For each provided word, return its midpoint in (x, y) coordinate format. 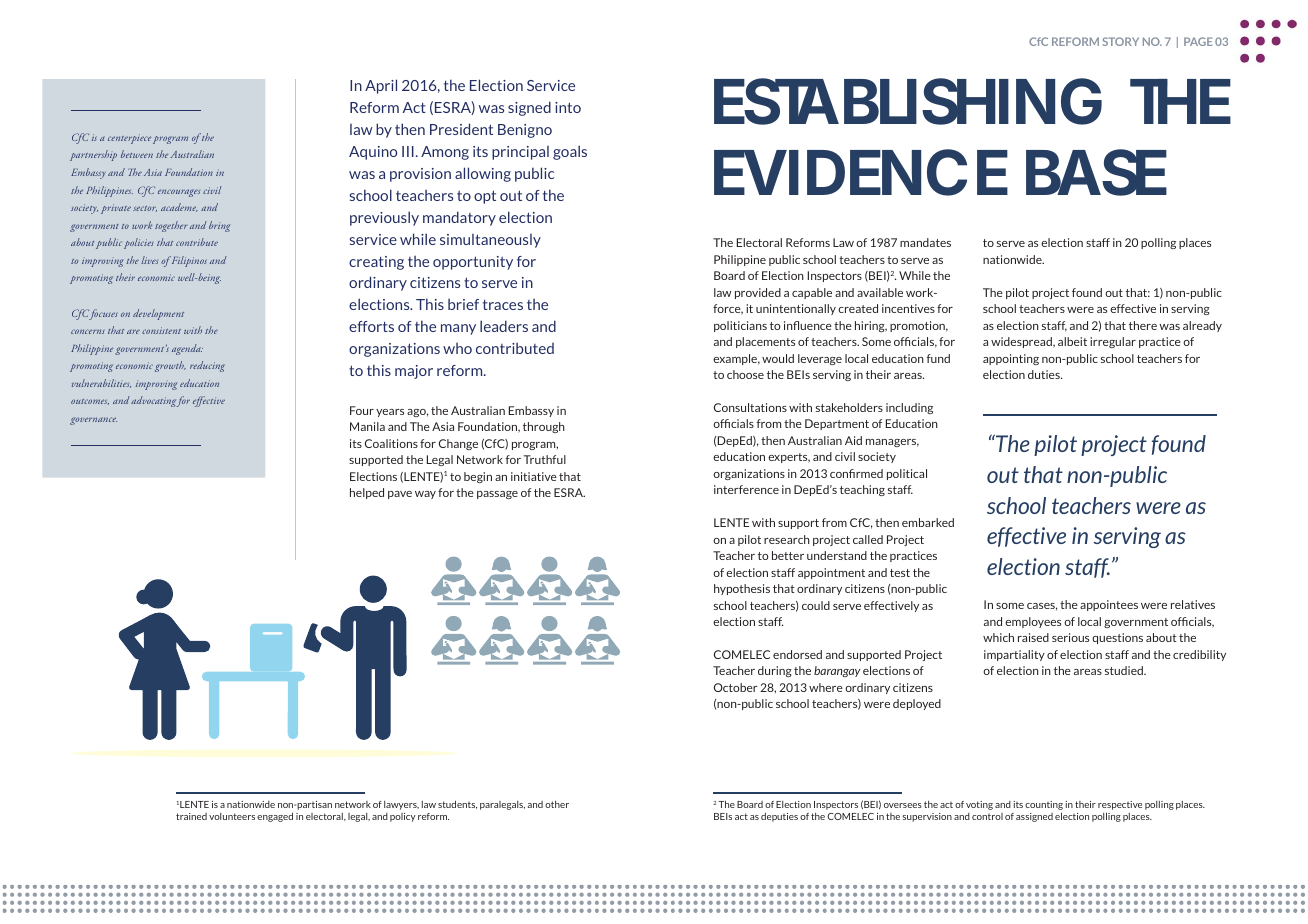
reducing (207, 366)
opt (485, 197)
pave (400, 495)
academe (179, 207)
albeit (1072, 341)
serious (1070, 637)
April (381, 86)
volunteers (232, 816)
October (736, 687)
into (568, 107)
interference (746, 489)
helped (367, 493)
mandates (925, 242)
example (736, 359)
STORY (1120, 41)
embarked (928, 522)
